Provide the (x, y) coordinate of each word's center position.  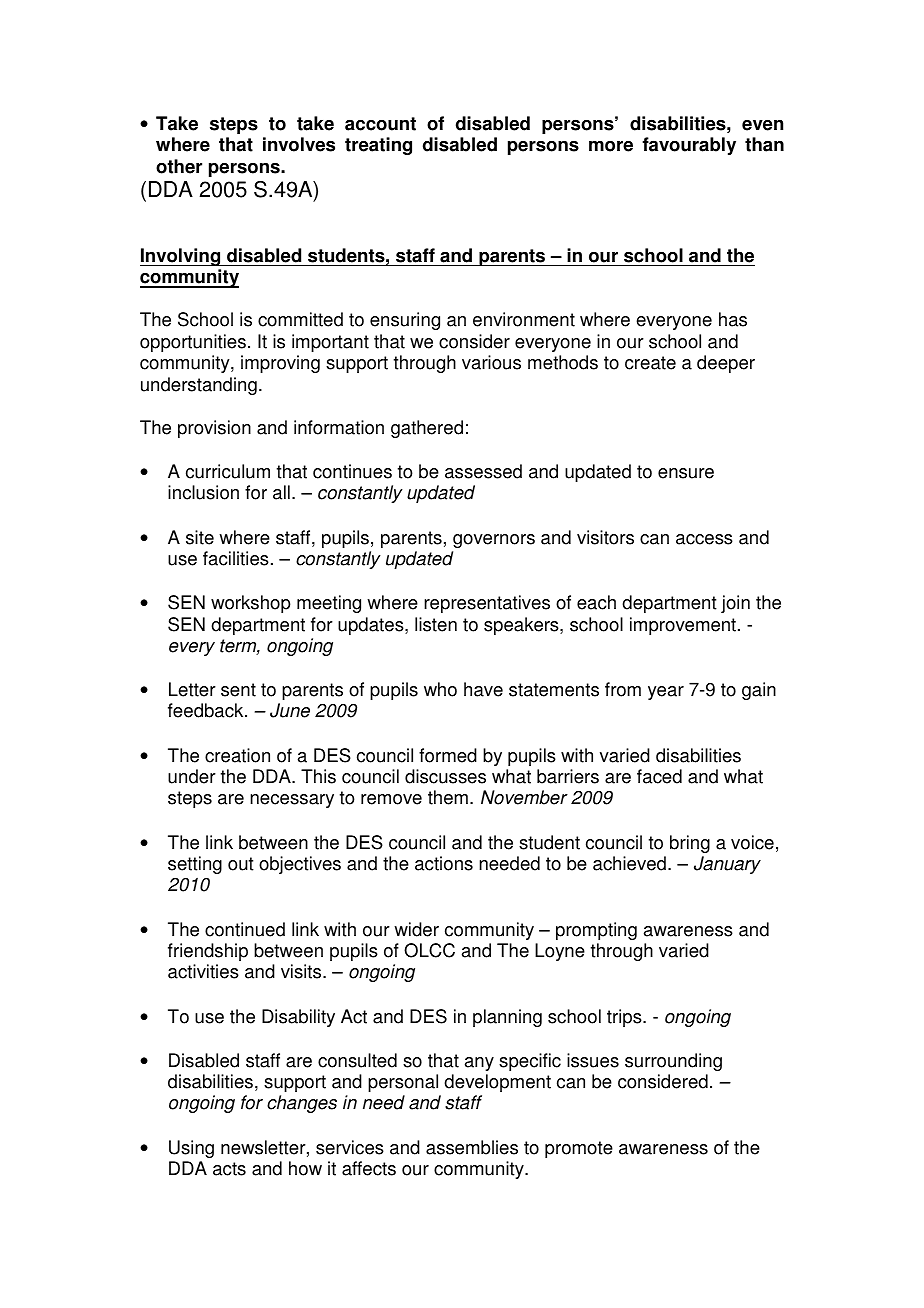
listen (436, 624)
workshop (251, 604)
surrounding (673, 1062)
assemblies (472, 1147)
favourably (689, 146)
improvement (683, 626)
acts (229, 1169)
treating (378, 146)
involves (299, 144)
